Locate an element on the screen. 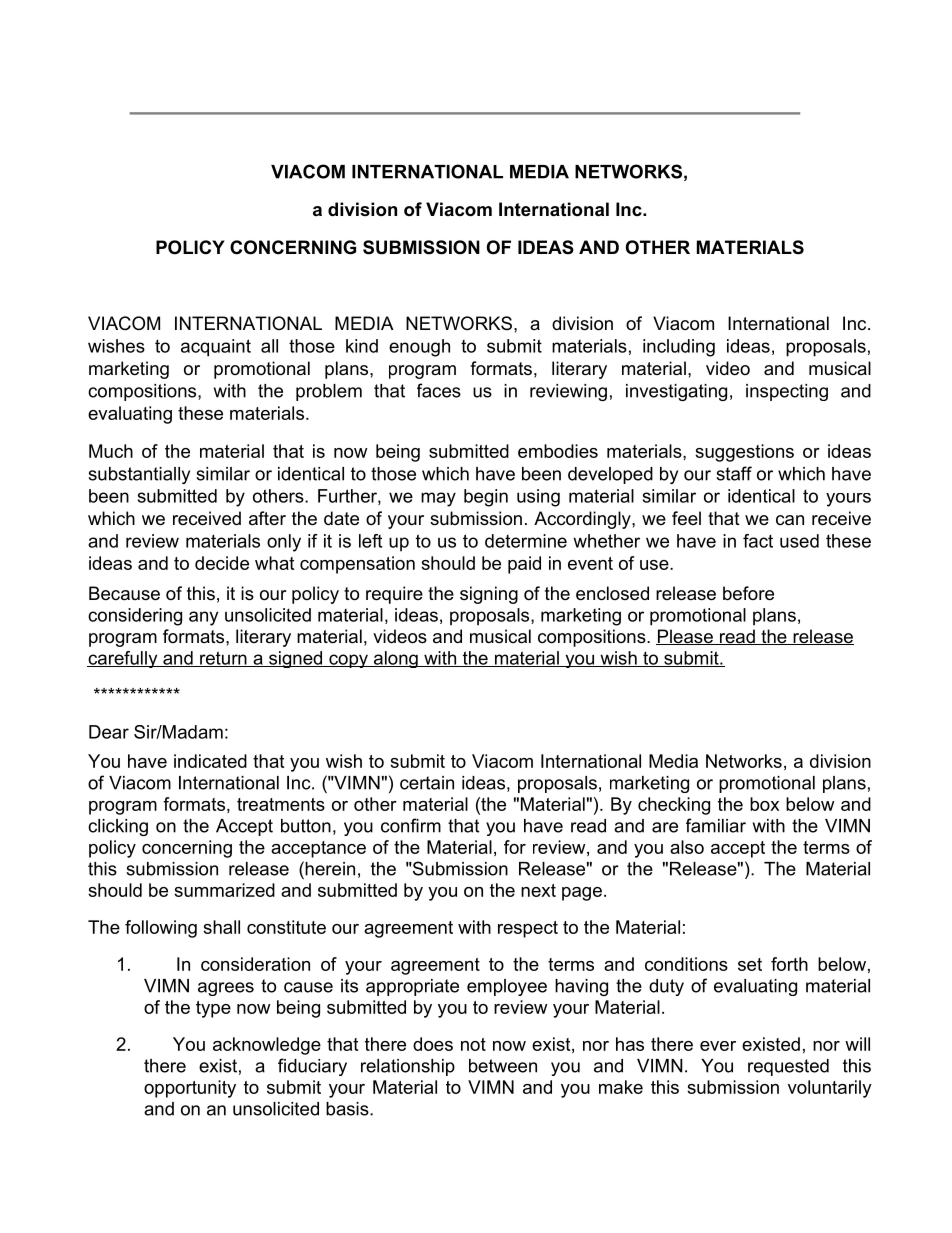 This screenshot has width=952, height=1233. summarized is located at coordinates (224, 890).
